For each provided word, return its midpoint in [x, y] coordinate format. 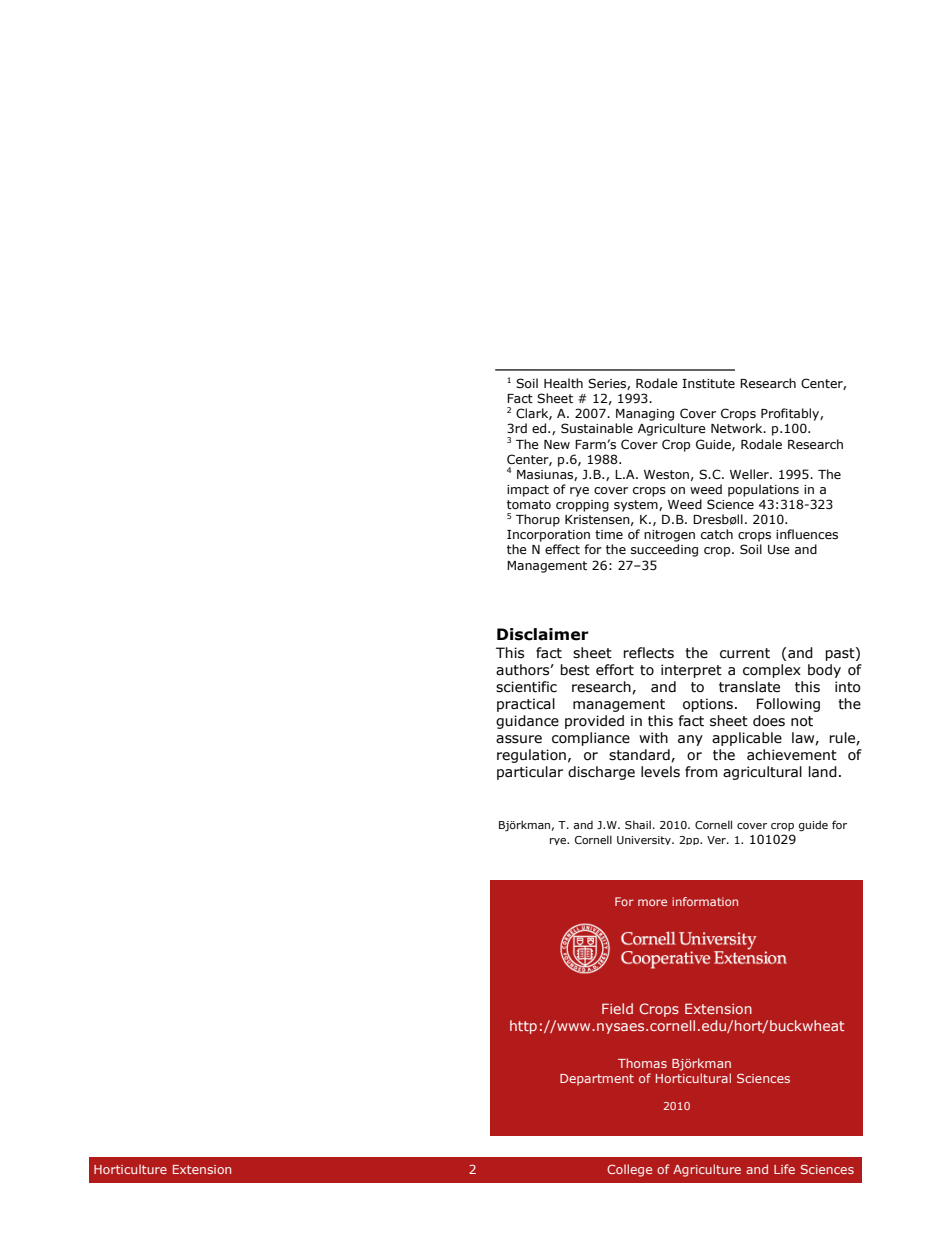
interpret [691, 671]
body [824, 671]
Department [597, 1080]
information [705, 901]
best [575, 670]
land [823, 772]
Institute [708, 383]
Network [738, 428]
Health [563, 383]
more [652, 902]
